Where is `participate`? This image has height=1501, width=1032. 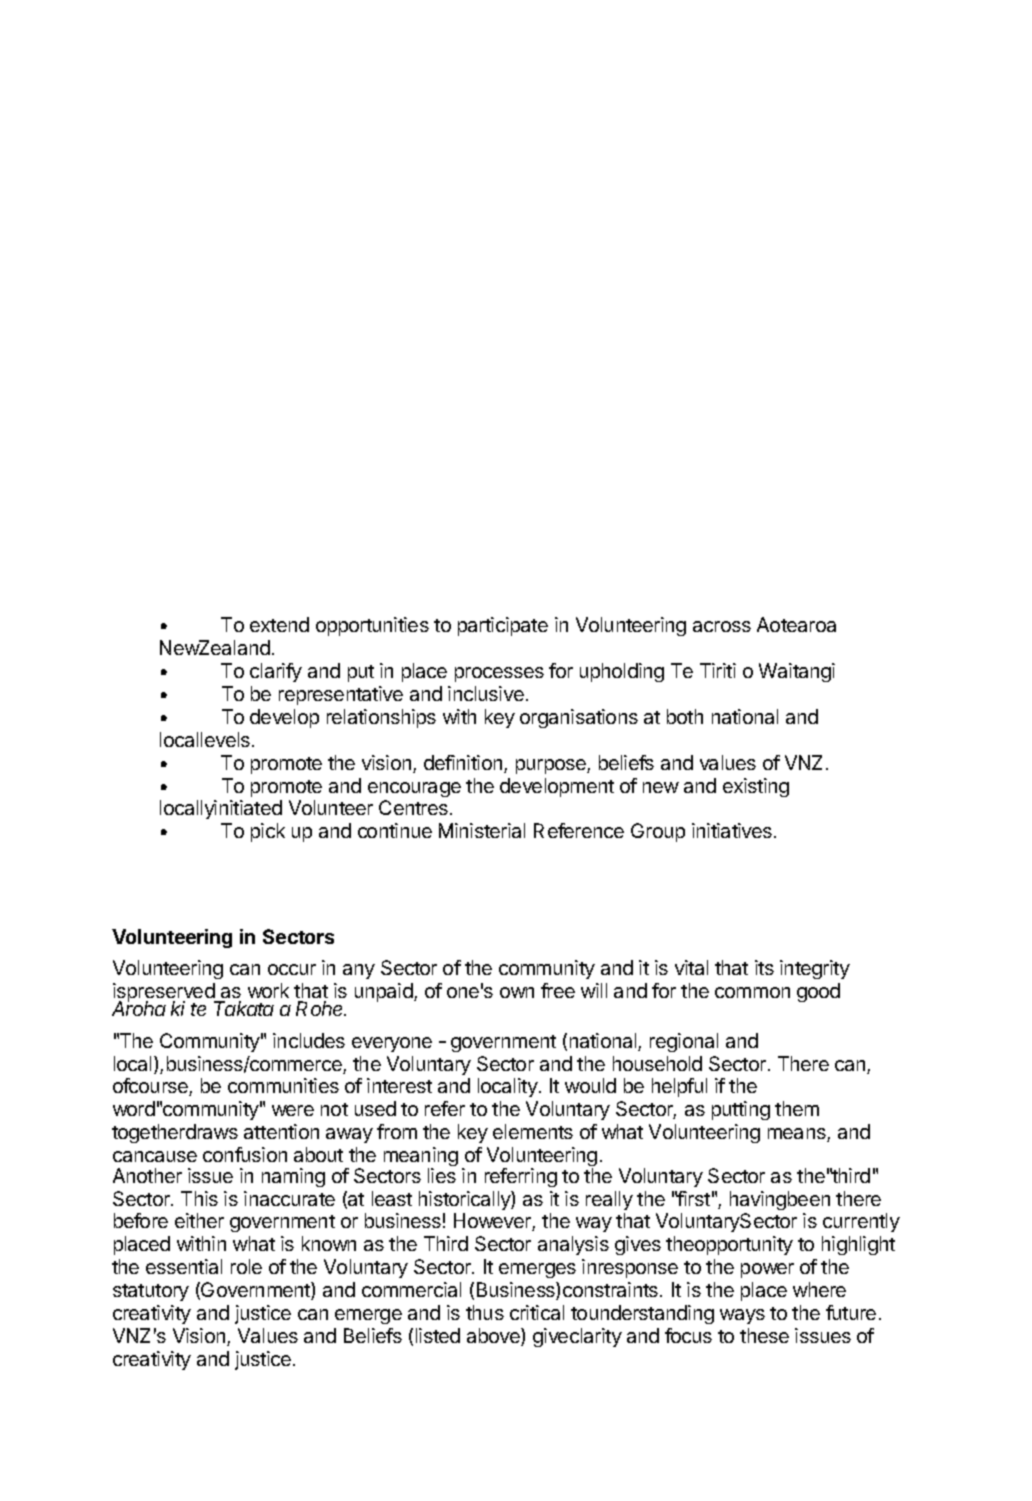
participate is located at coordinates (503, 626).
